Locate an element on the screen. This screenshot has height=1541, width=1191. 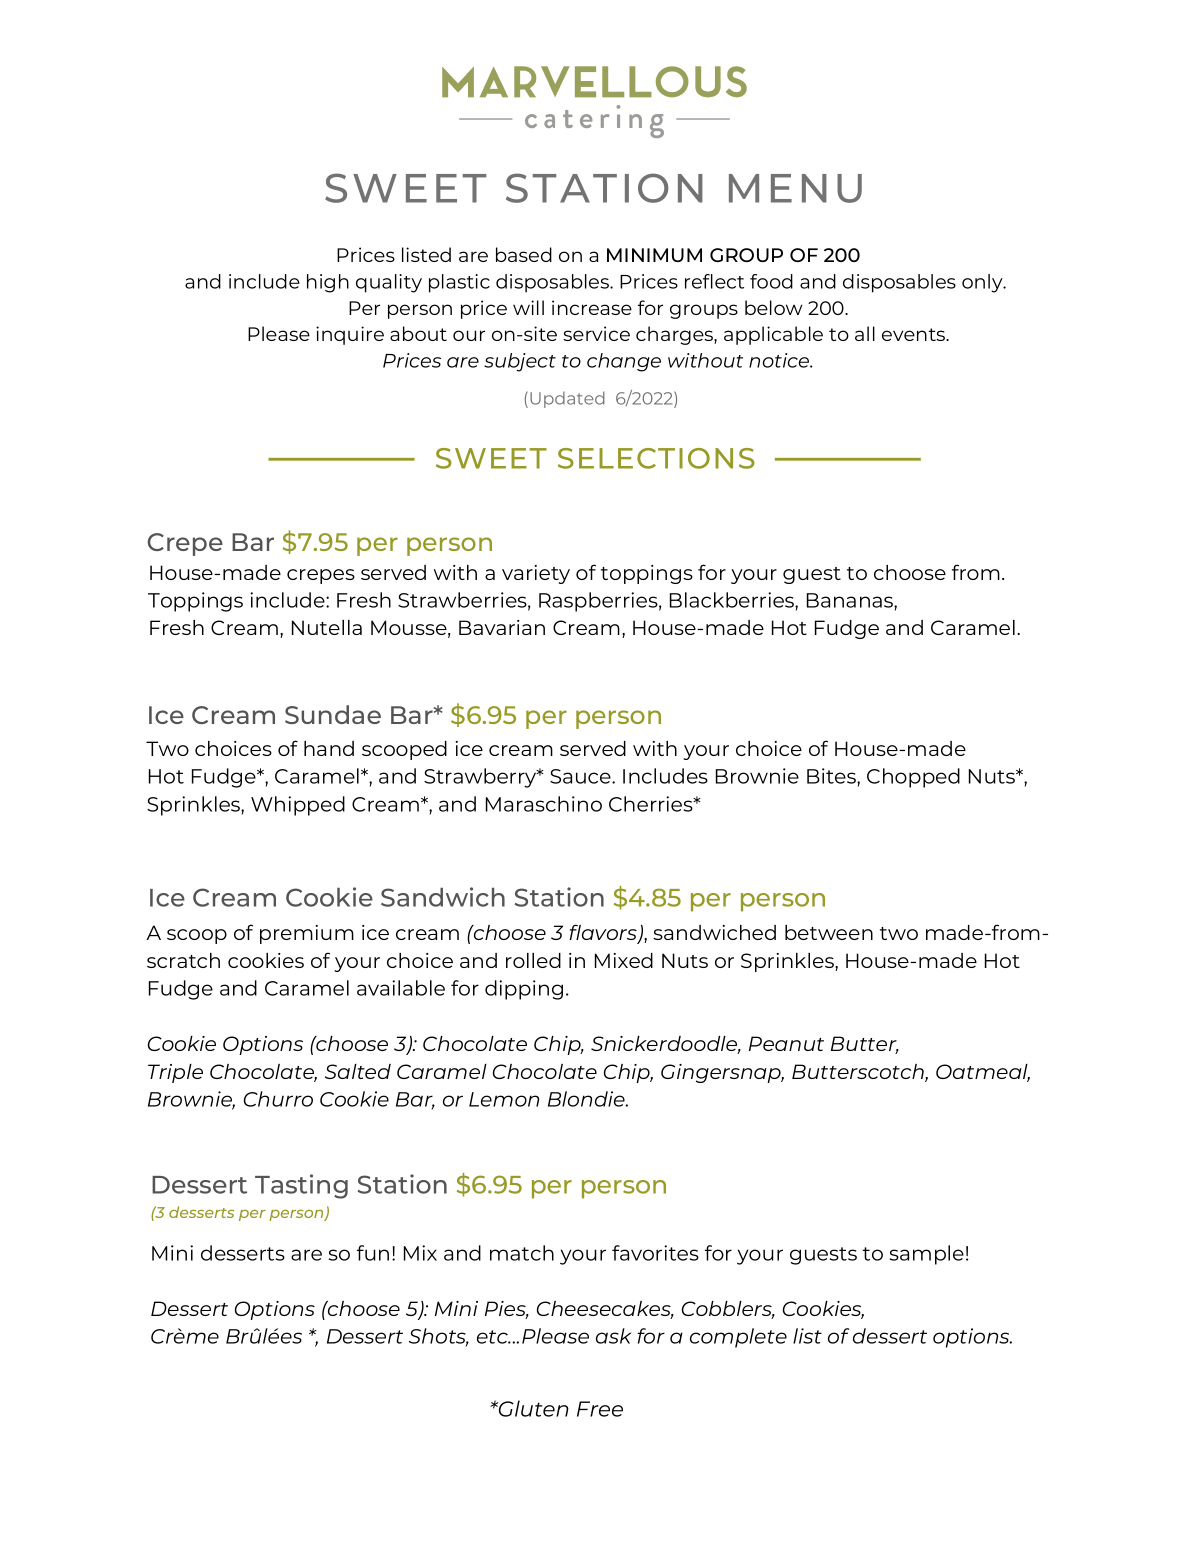
dipping is located at coordinates (524, 990).
